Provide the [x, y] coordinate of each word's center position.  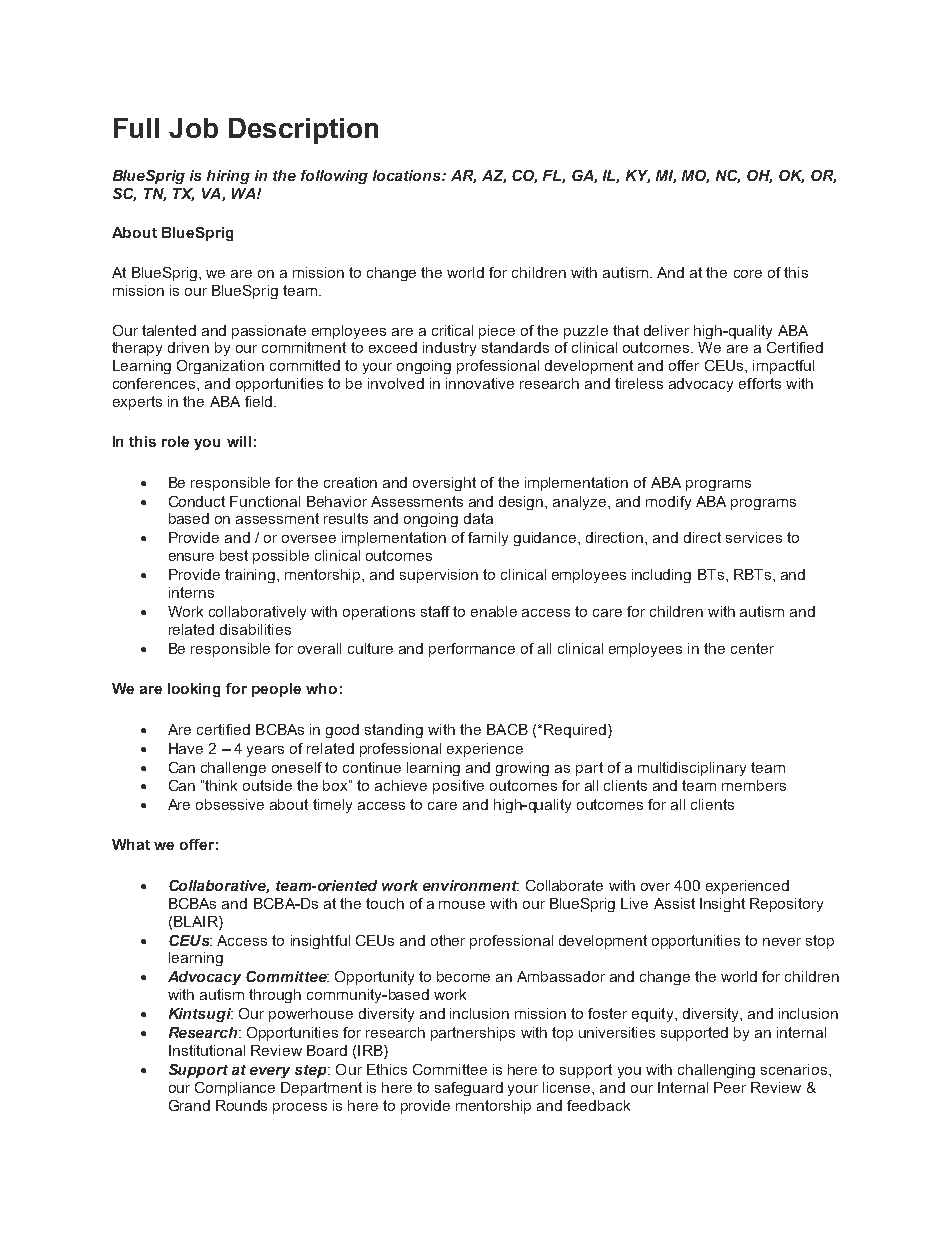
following [334, 177]
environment [471, 885]
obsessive [230, 804]
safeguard [469, 1089]
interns [191, 592]
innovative [480, 383]
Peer [730, 1087]
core [748, 274]
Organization [220, 367]
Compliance [235, 1089]
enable [494, 611]
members [754, 785]
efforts [760, 383]
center [752, 648]
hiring [228, 177]
